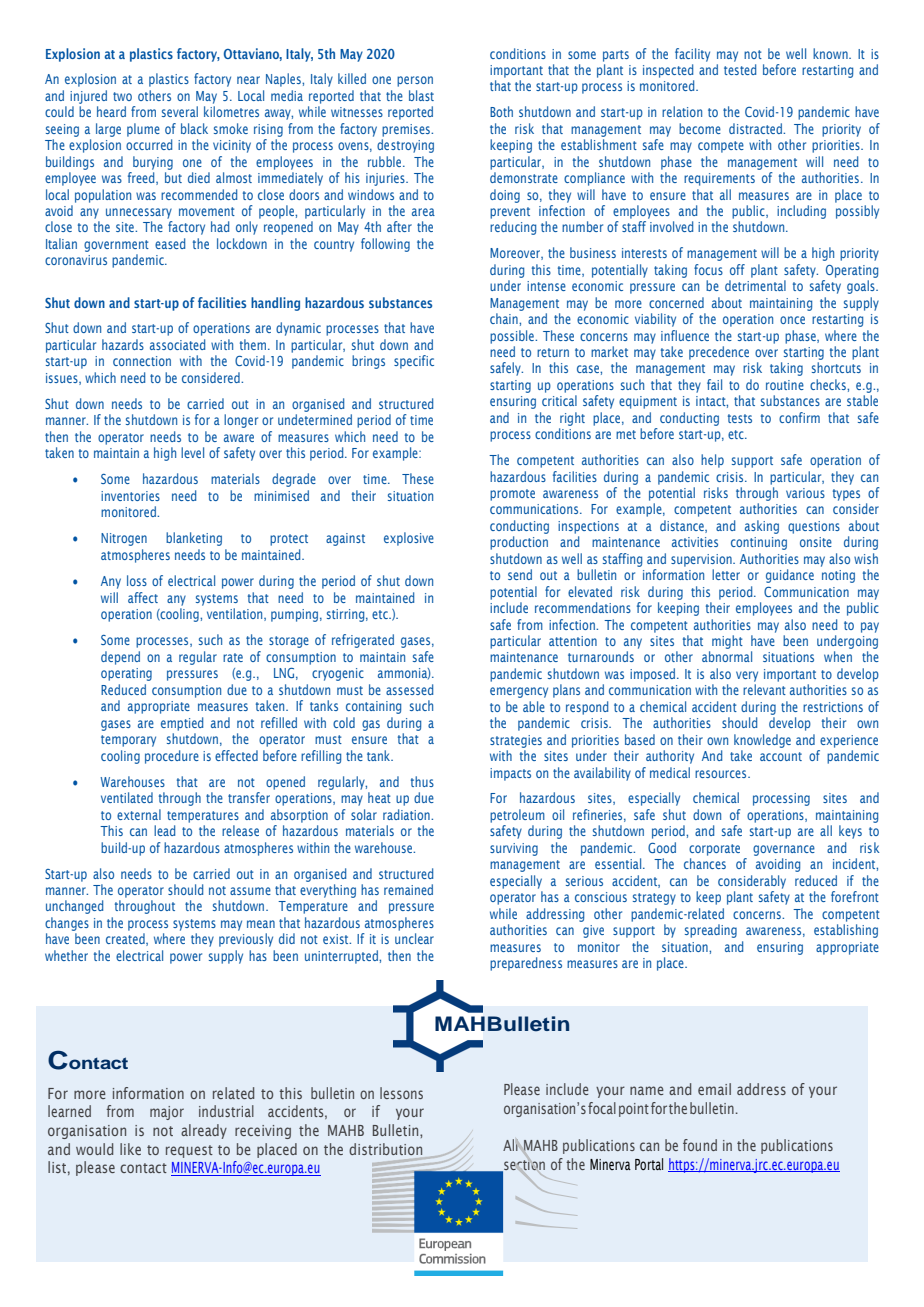 Image resolution: width=924 pixels, height=1307 pixels. I want to click on two, so click(122, 96).
